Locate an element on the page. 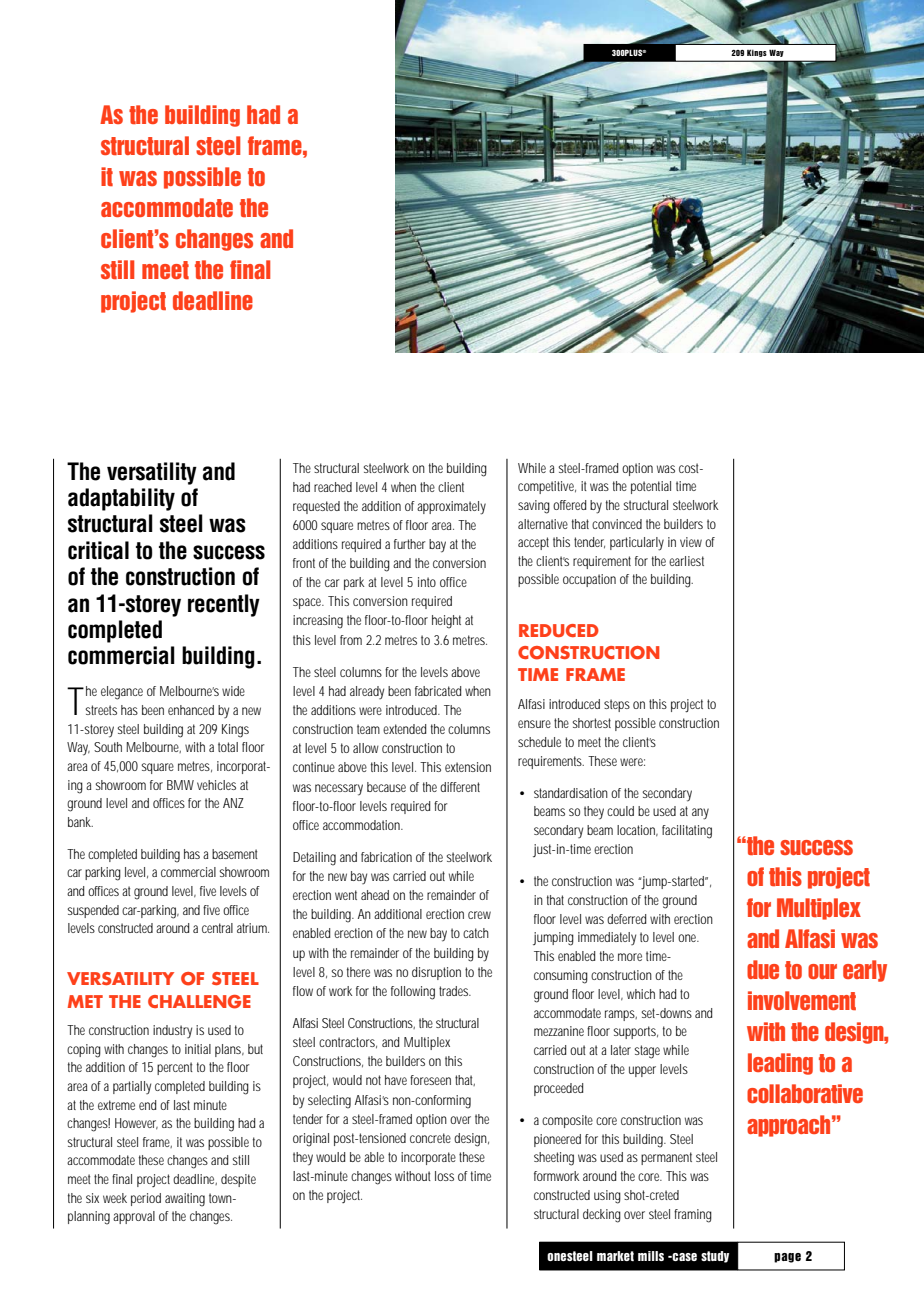 The width and height of the image is (924, 1308). page is located at coordinates (787, 1258).
